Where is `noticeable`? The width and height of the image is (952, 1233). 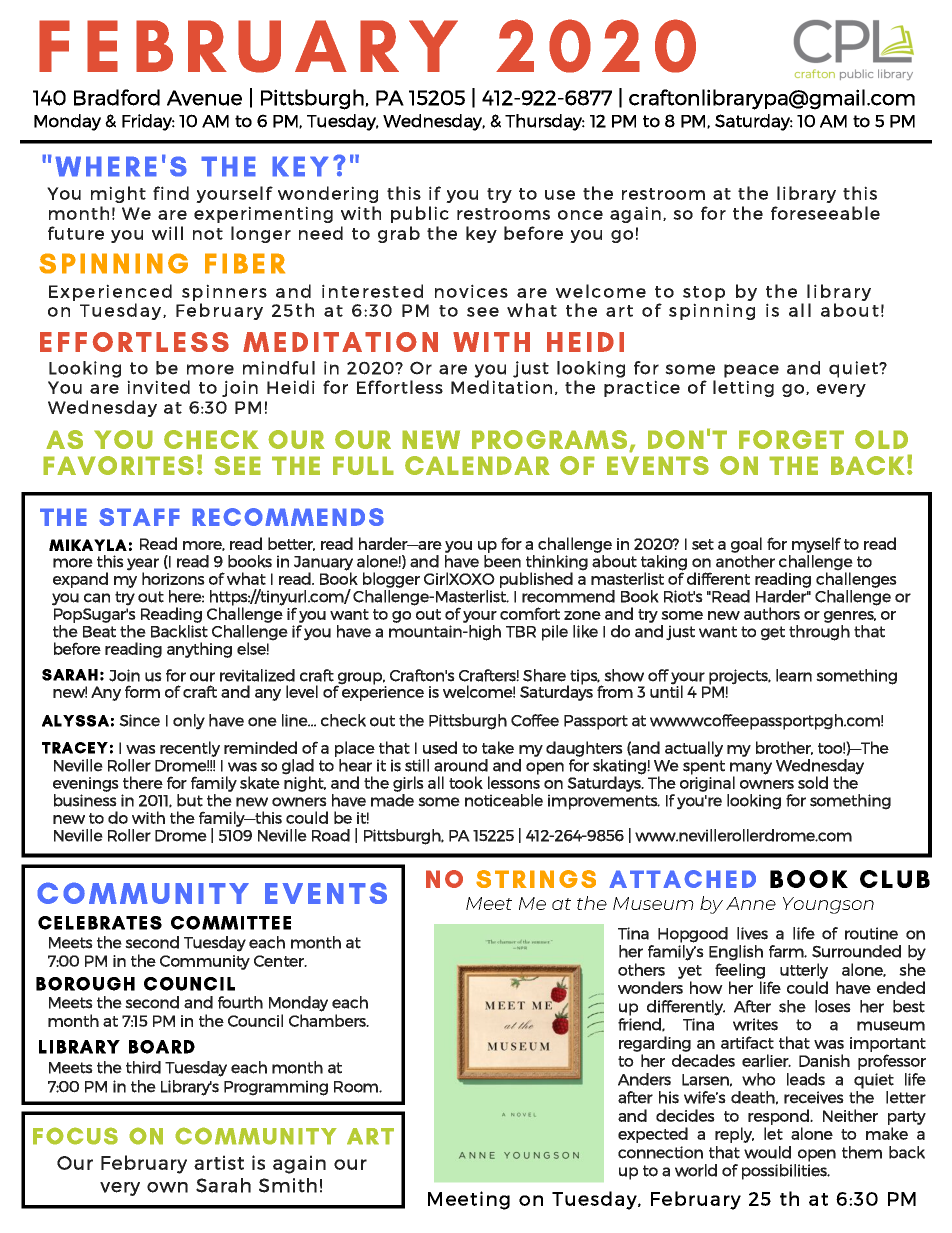
noticeable is located at coordinates (504, 800).
